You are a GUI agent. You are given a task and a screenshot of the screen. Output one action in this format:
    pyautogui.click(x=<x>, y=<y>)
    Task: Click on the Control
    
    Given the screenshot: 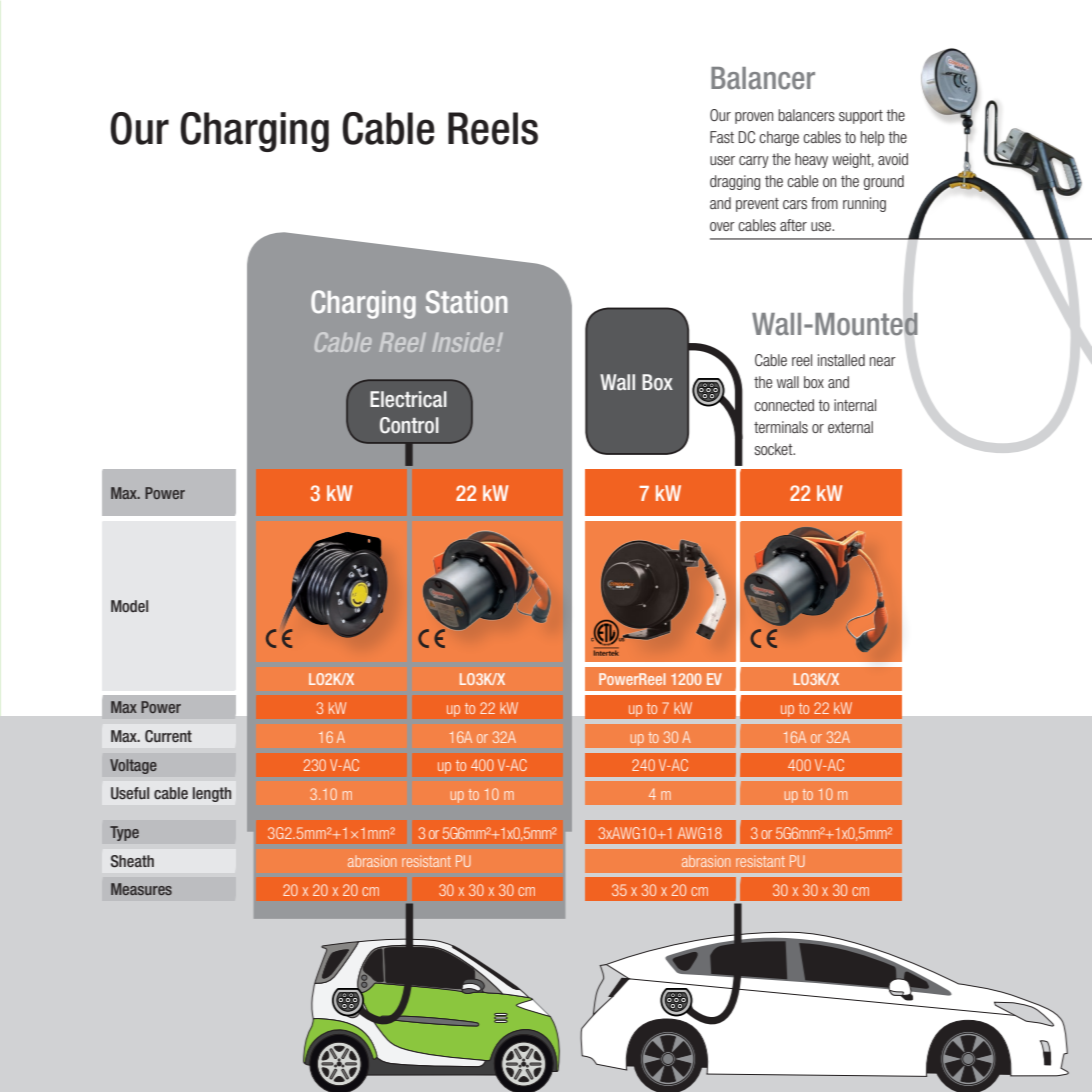 What is the action you would take?
    pyautogui.click(x=409, y=425)
